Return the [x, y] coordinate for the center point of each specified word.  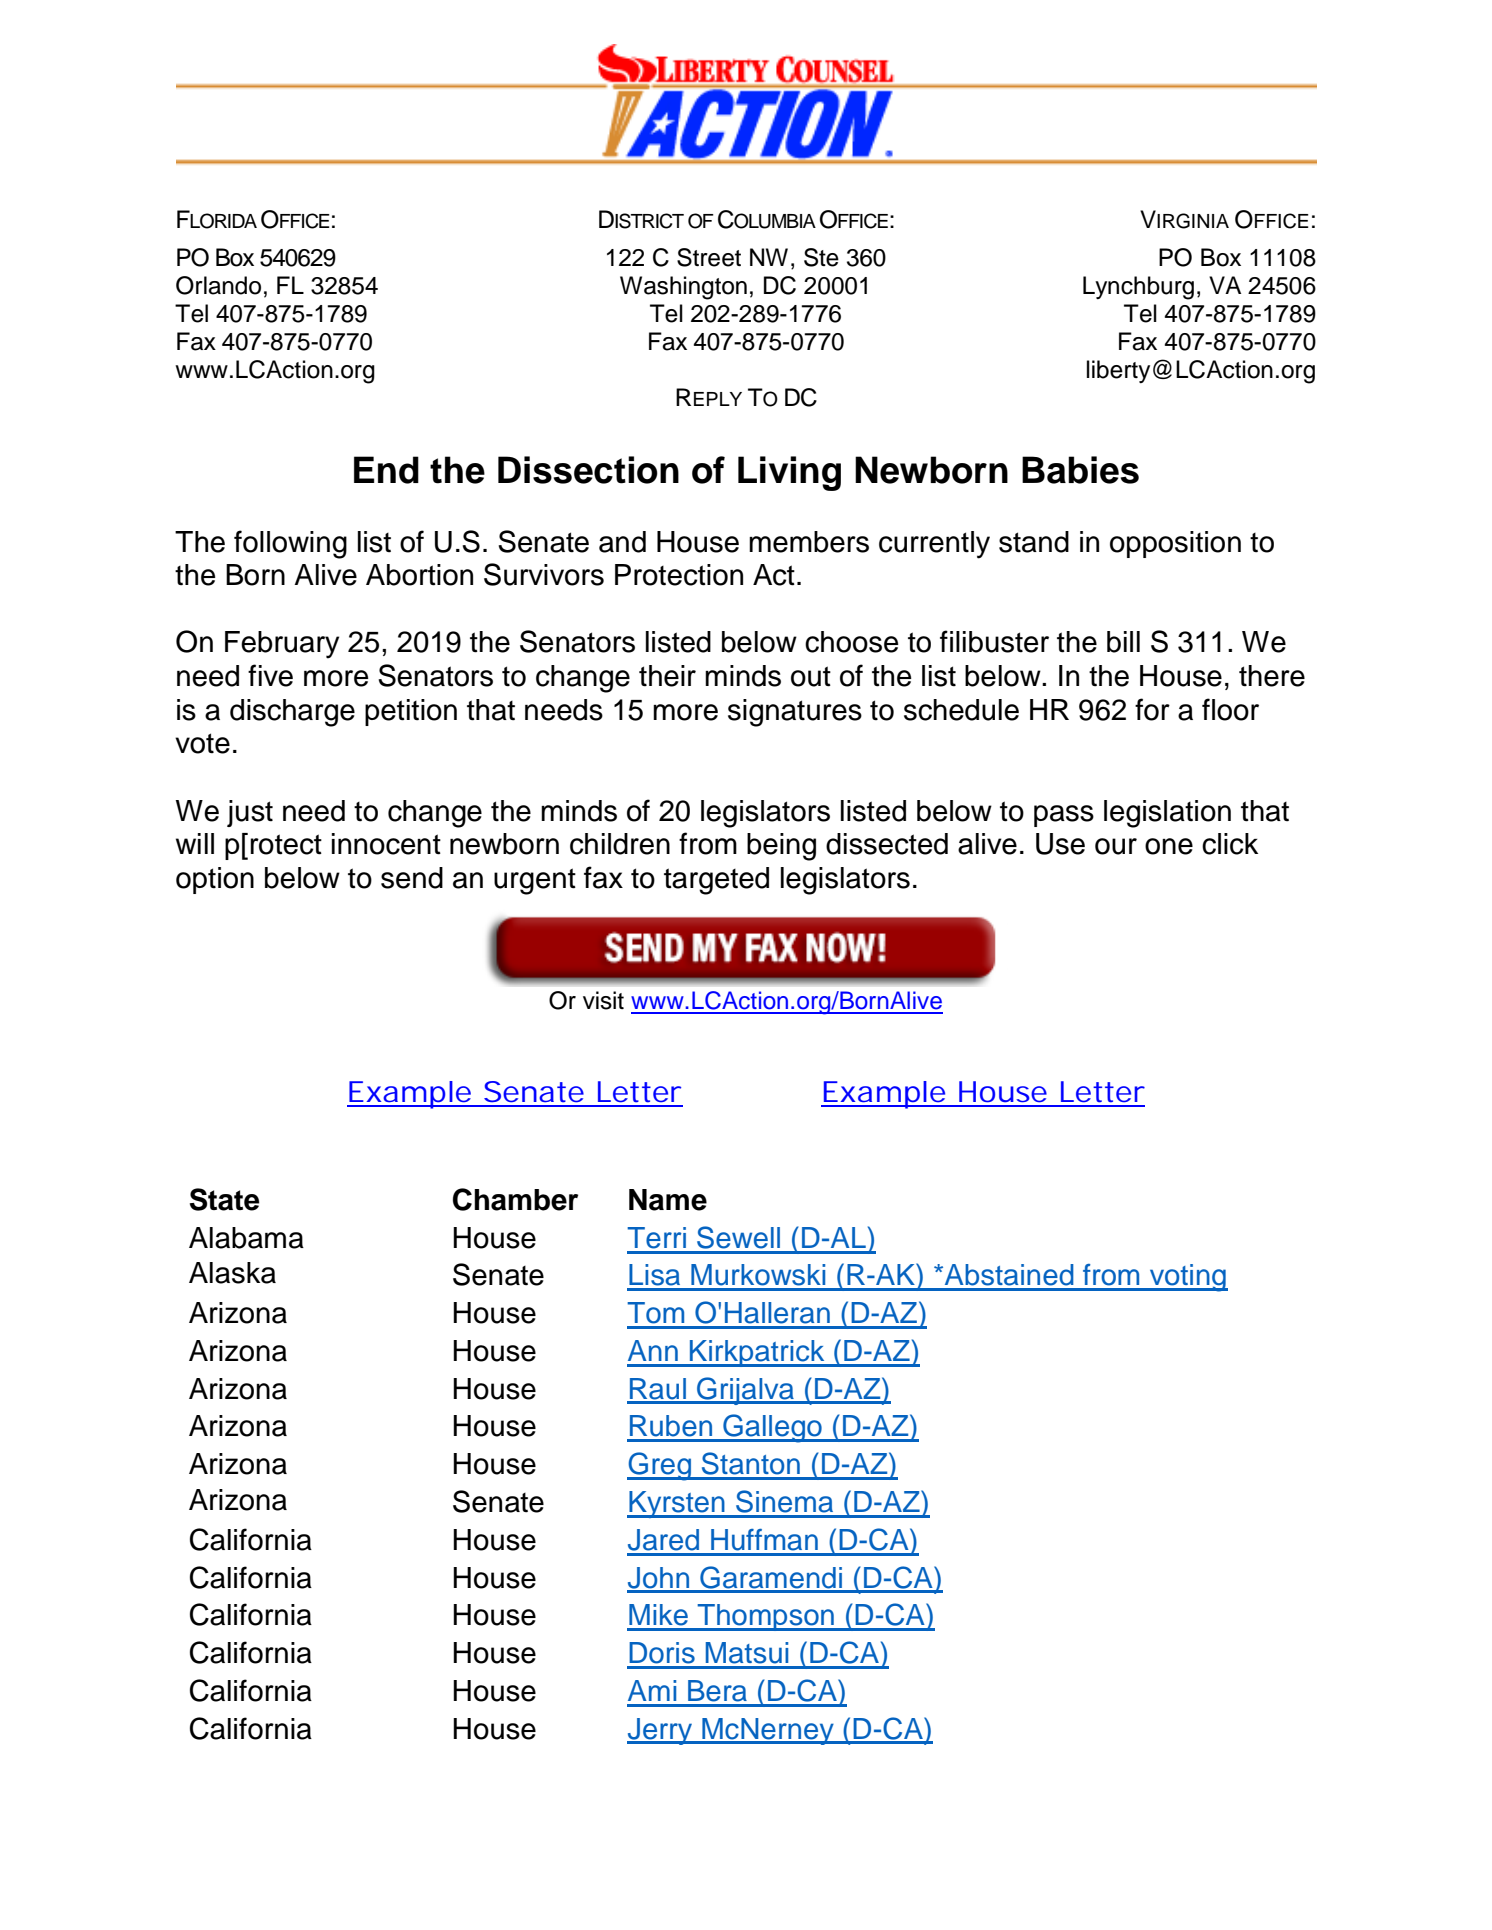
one [1169, 846]
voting [1187, 1278]
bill [1123, 642]
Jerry [661, 1731]
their [667, 676]
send [412, 878]
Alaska [232, 1273]
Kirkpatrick [757, 1353]
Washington [683, 288]
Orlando [218, 285]
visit [603, 1000]
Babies [1080, 470]
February [282, 645]
